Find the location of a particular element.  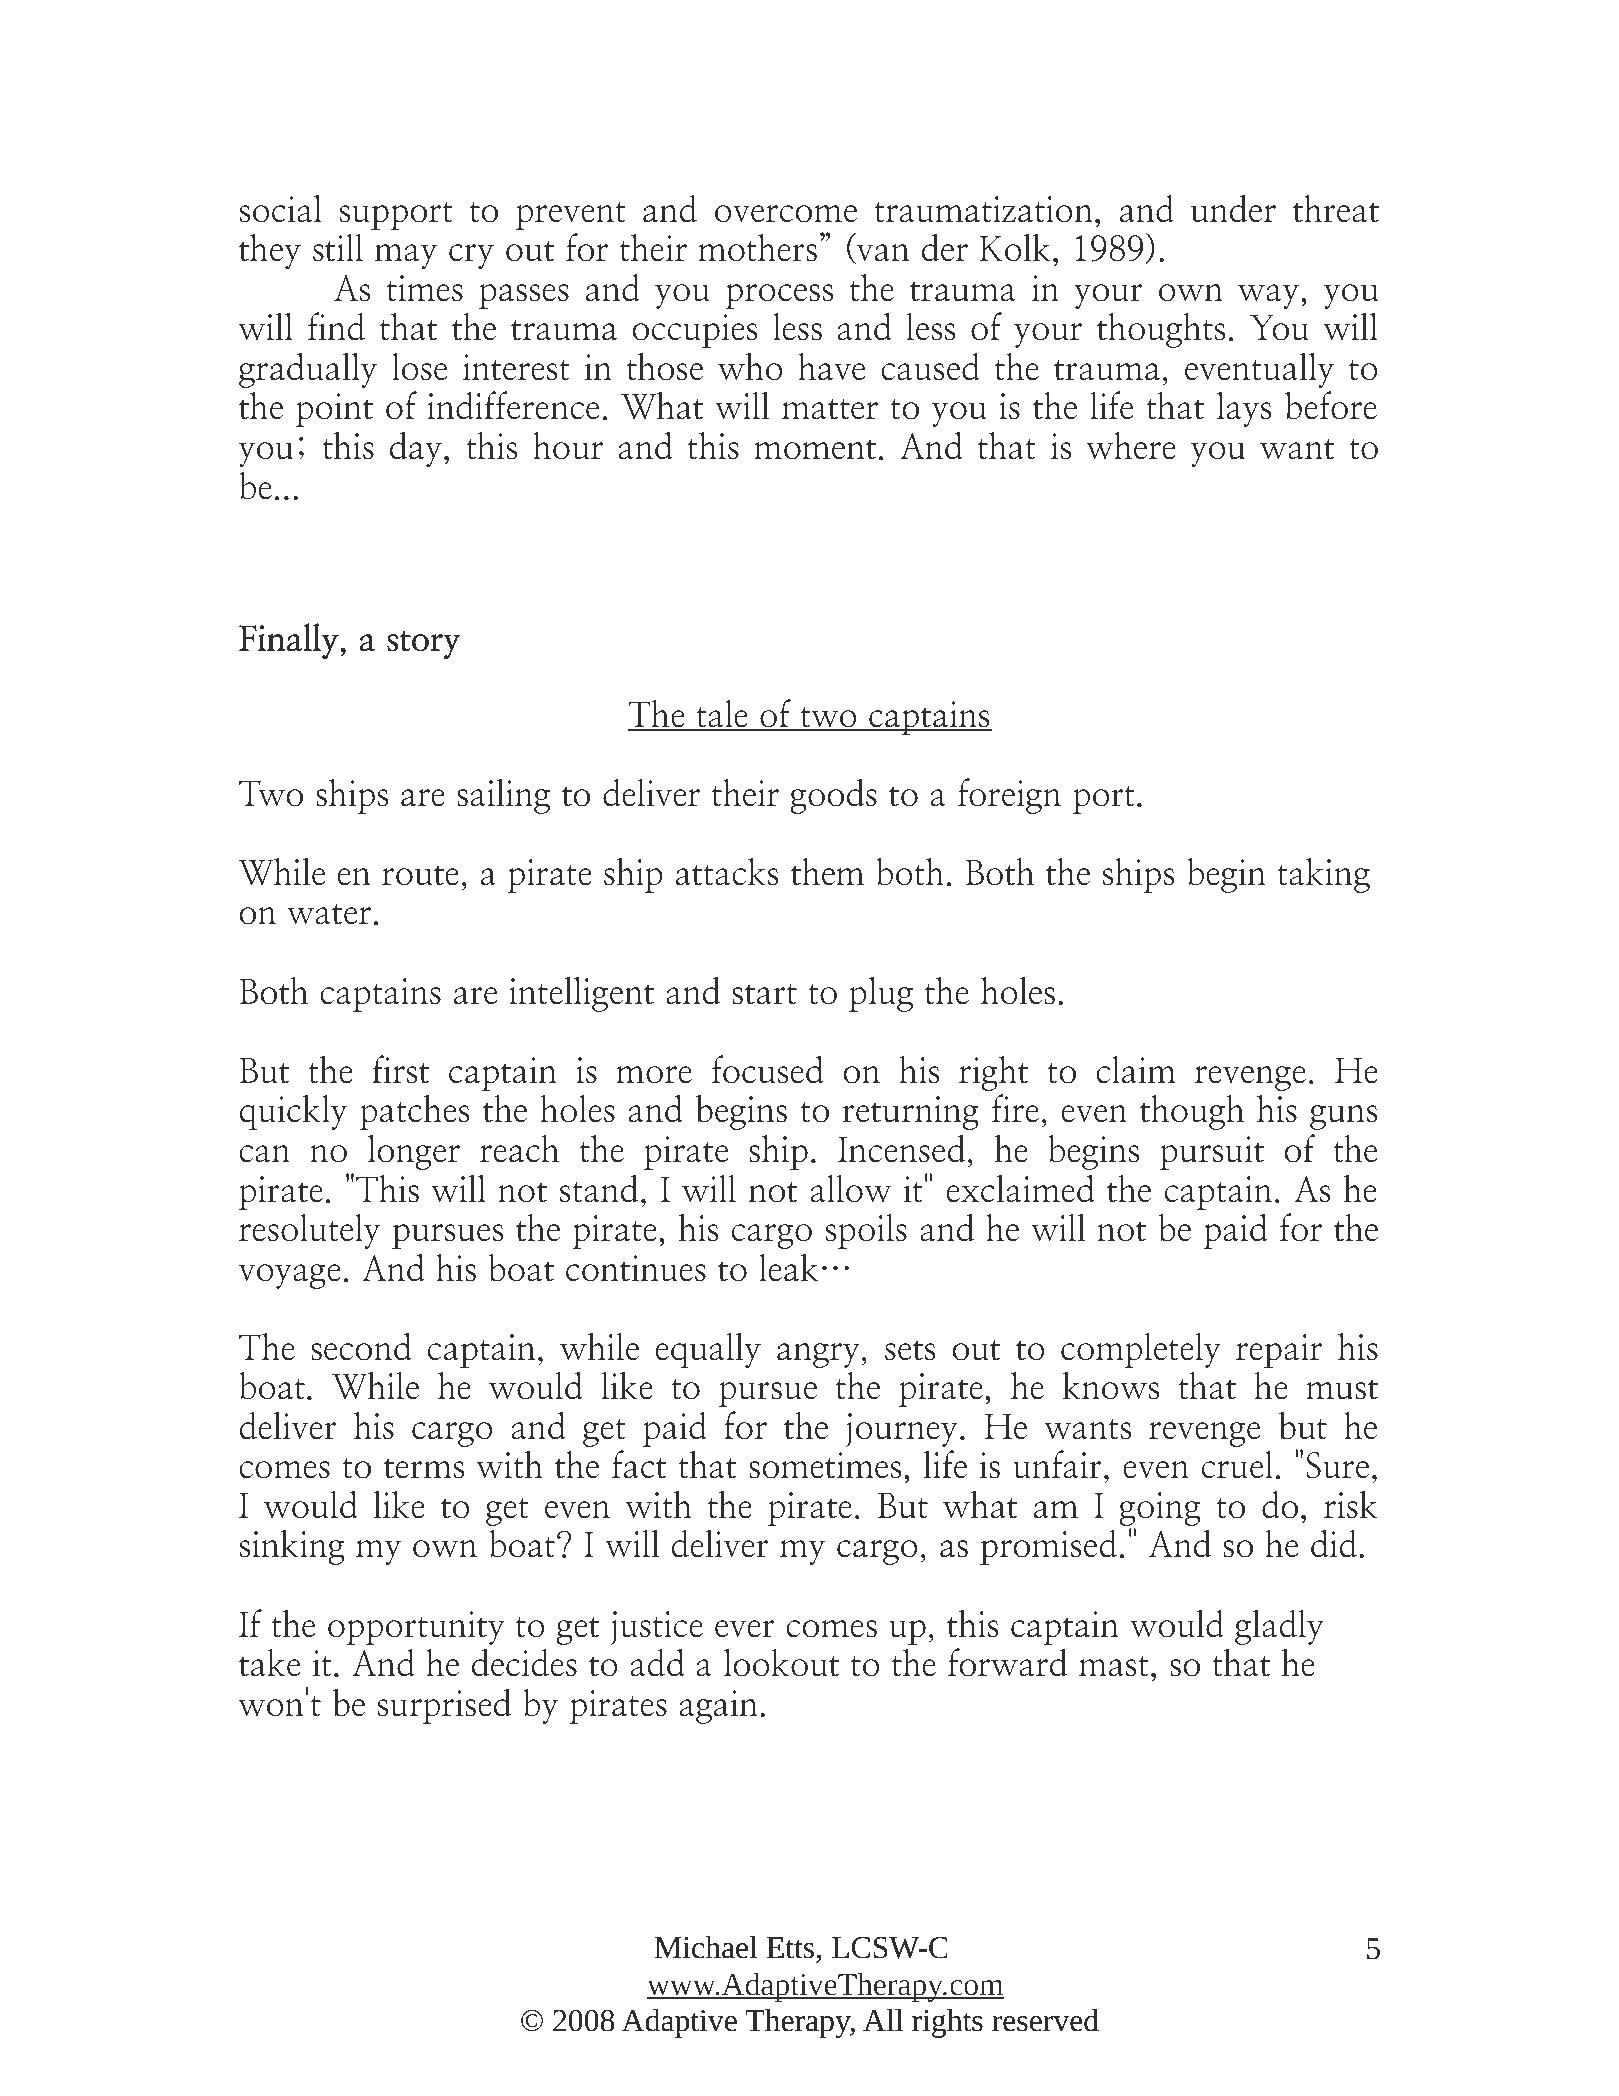

pursuit is located at coordinates (1212, 1153).
